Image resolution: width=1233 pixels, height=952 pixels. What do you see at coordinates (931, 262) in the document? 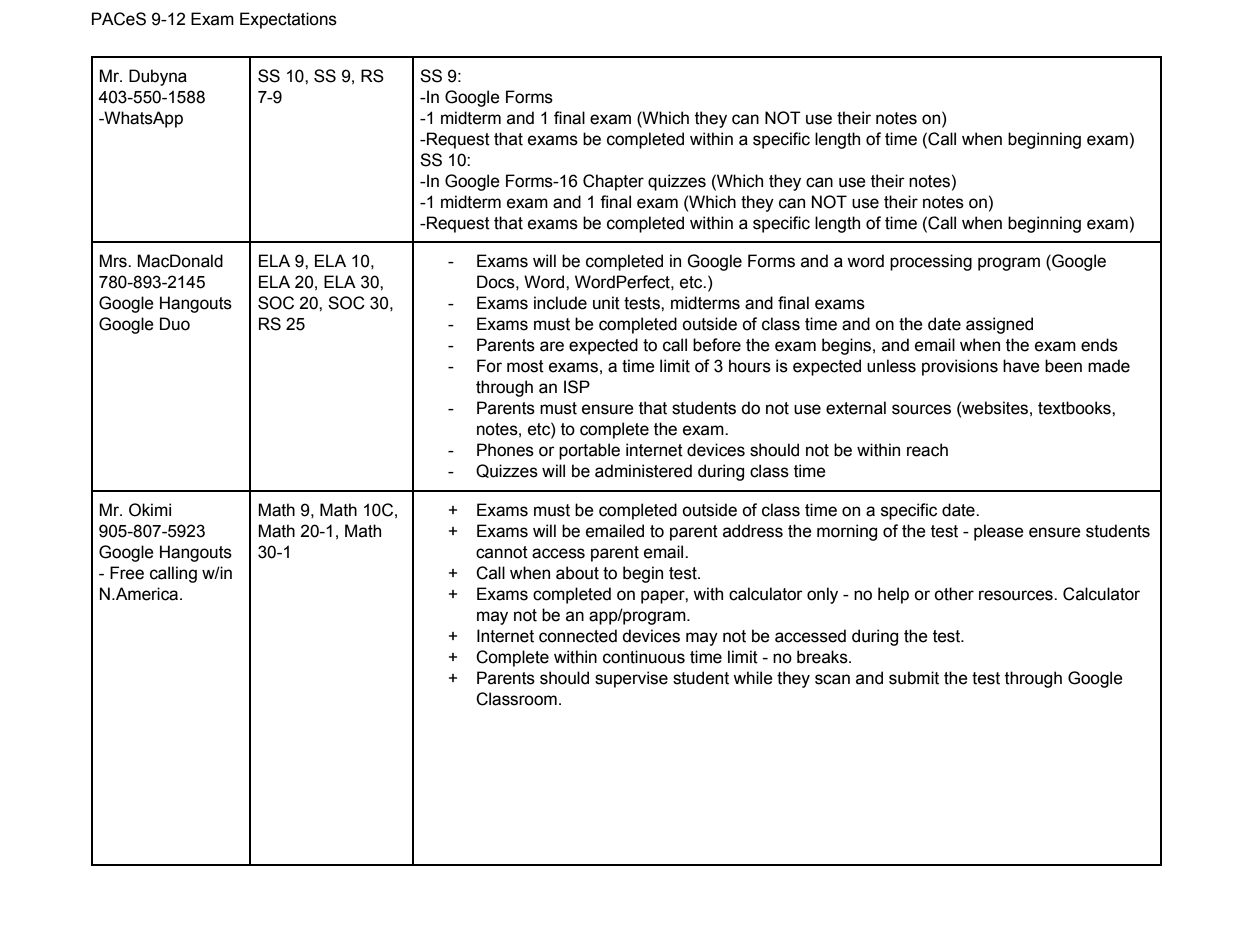
I see `processing` at bounding box center [931, 262].
